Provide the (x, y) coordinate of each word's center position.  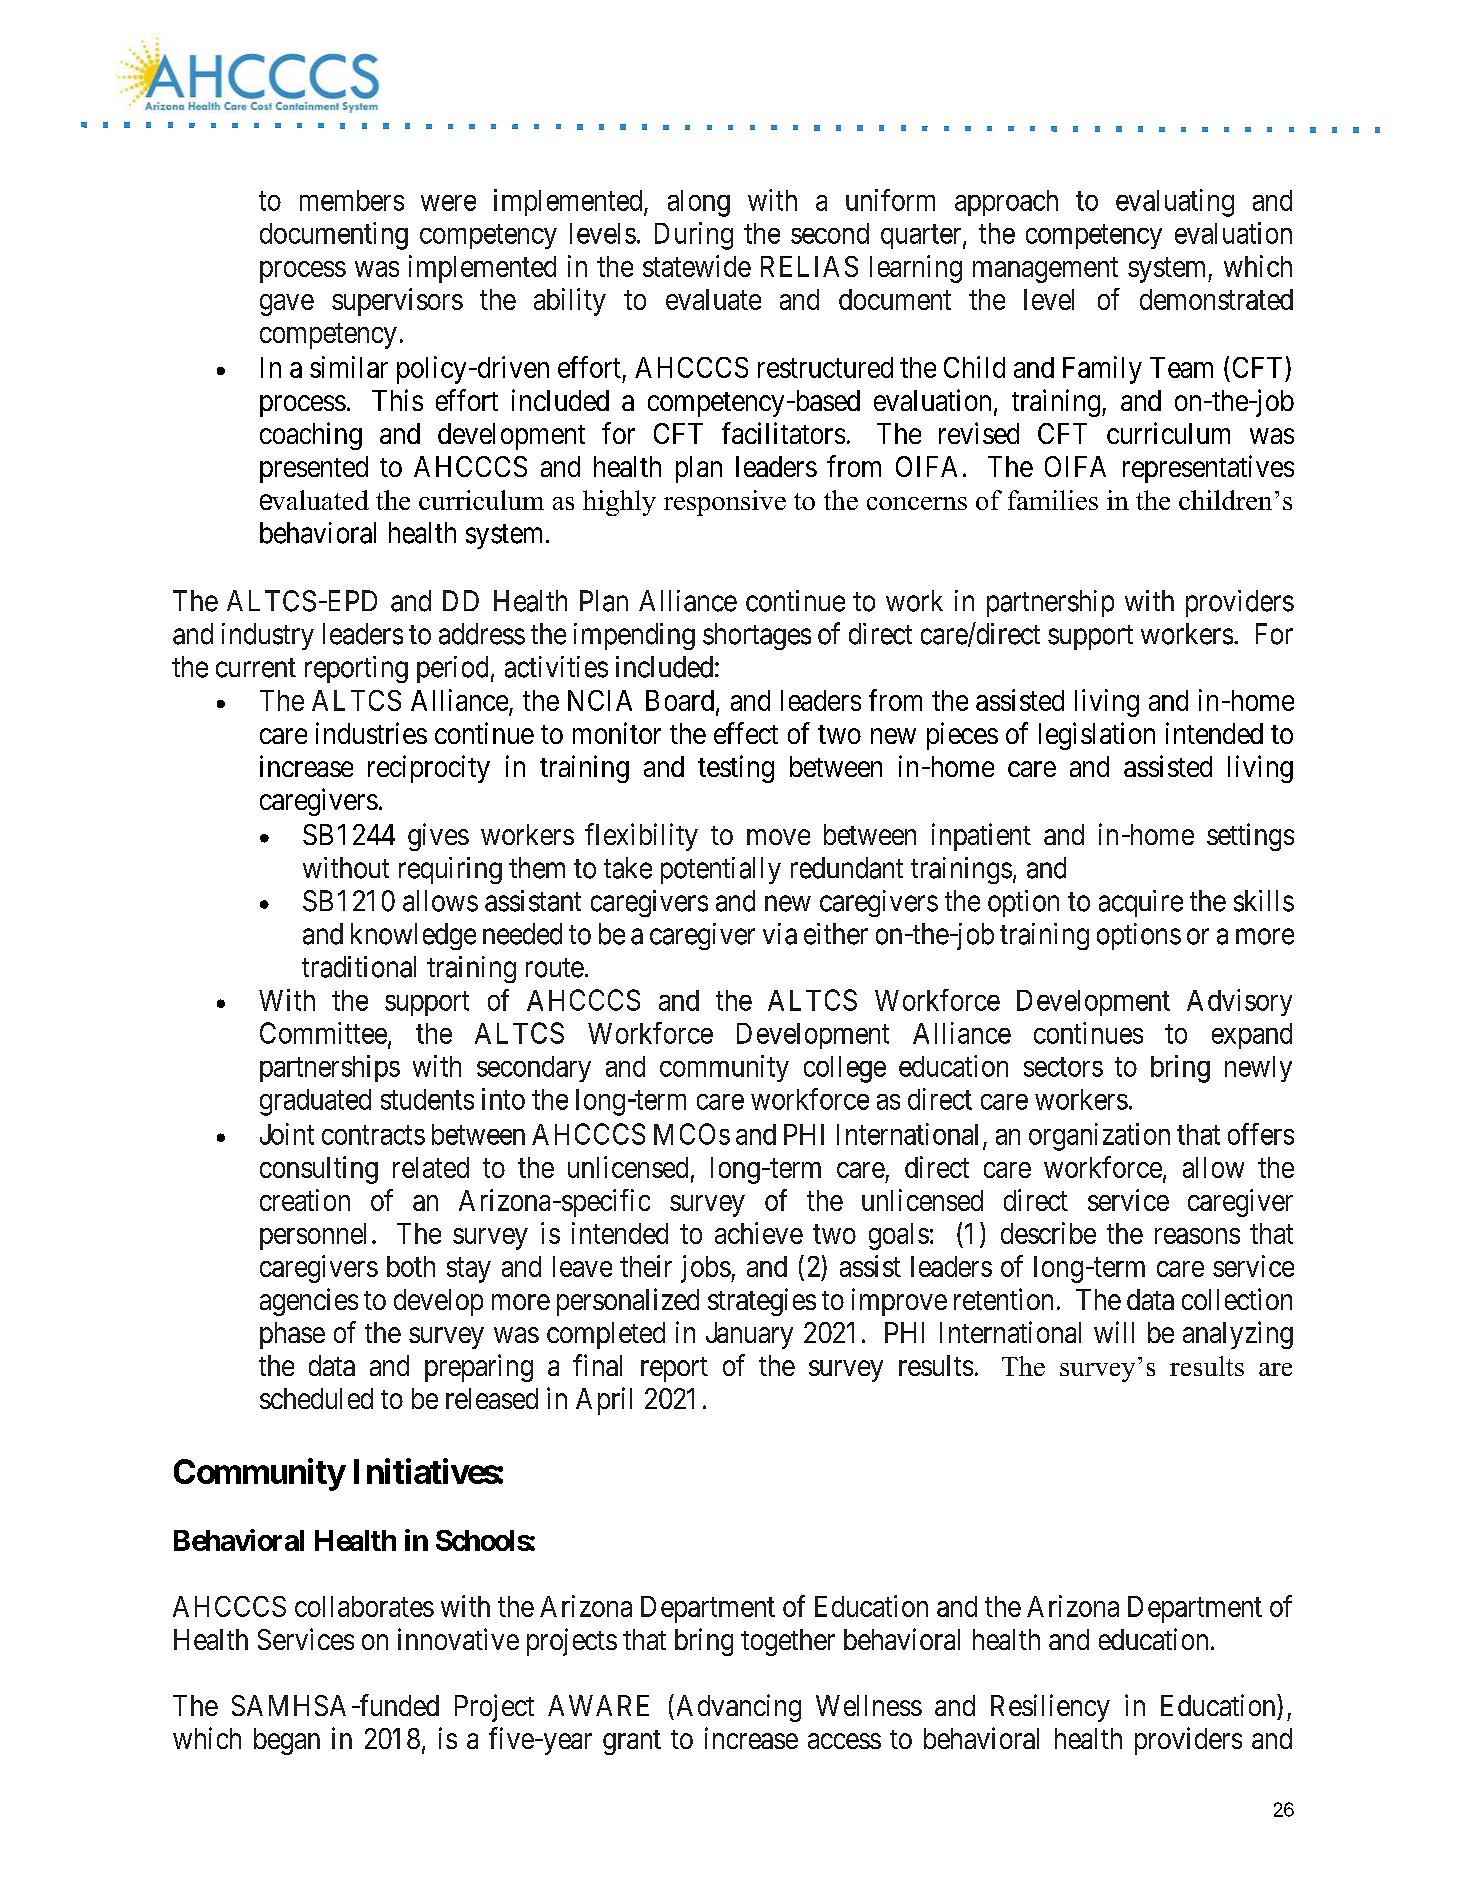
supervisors (397, 302)
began (287, 1741)
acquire (1141, 903)
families (1053, 500)
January (749, 1335)
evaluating (1175, 203)
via (780, 934)
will (1114, 1332)
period (452, 669)
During (694, 236)
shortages (757, 636)
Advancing (739, 1708)
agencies (309, 1302)
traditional (359, 967)
